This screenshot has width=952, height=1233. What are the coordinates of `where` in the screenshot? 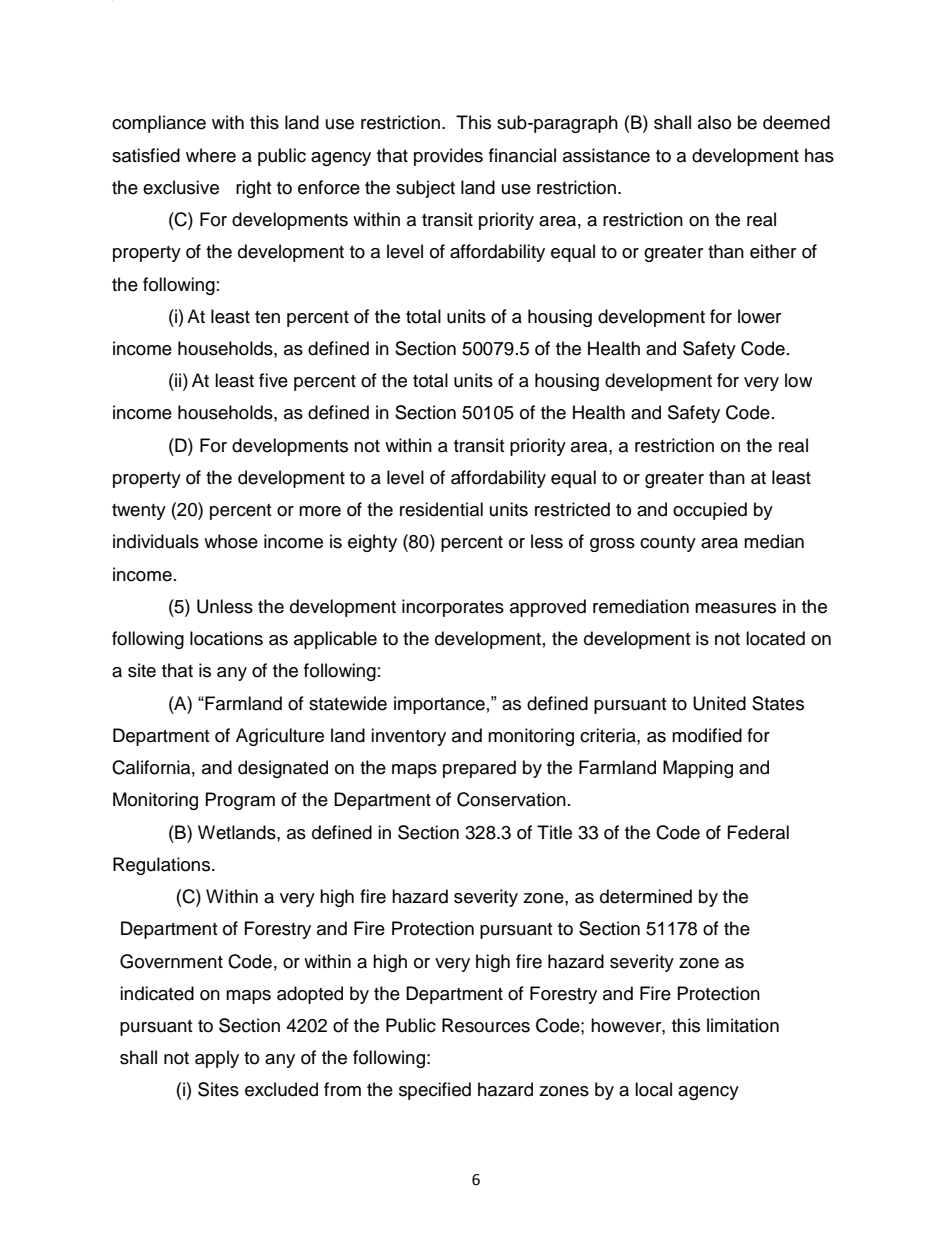 It's located at (211, 155).
